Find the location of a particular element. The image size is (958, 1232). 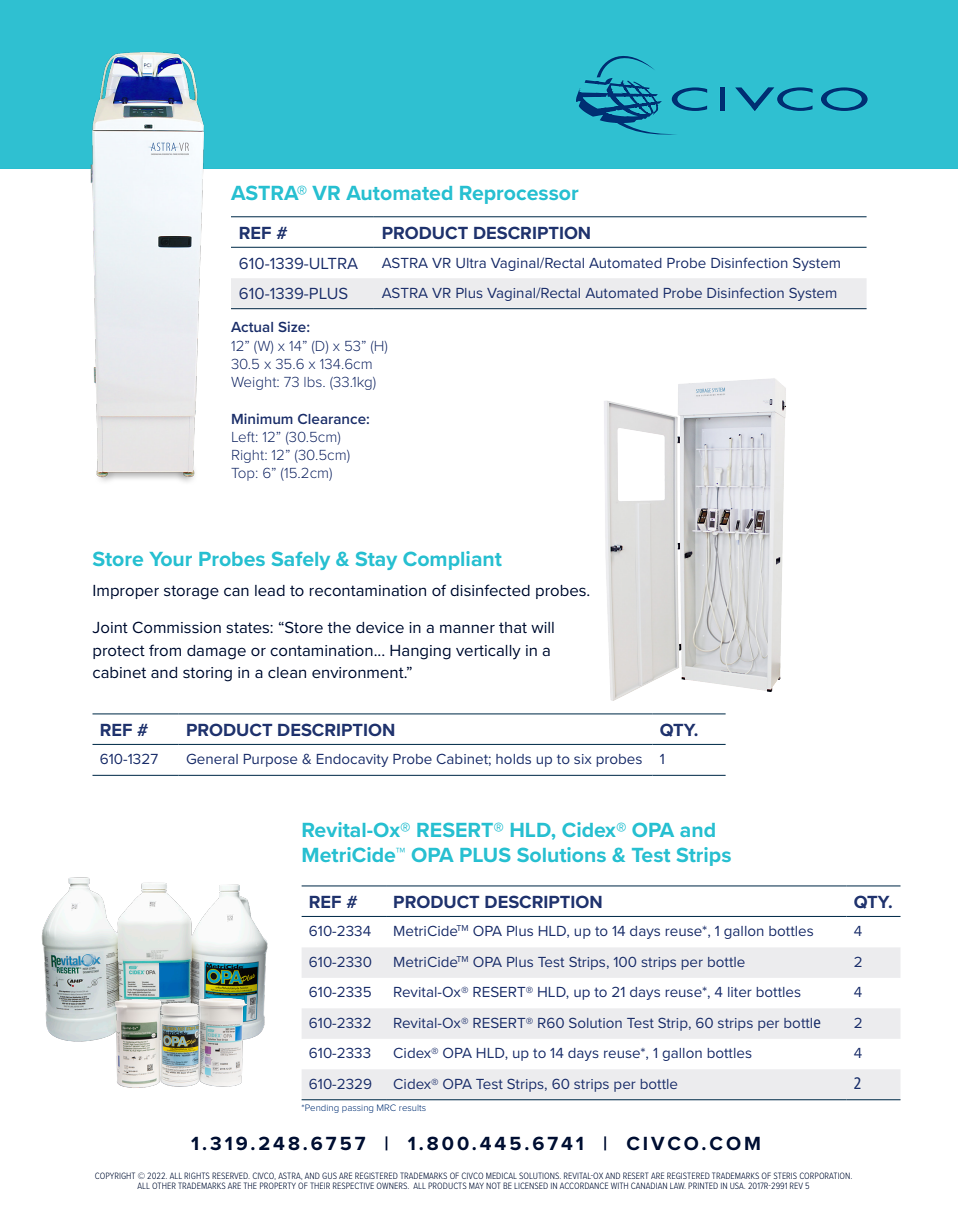

USA is located at coordinates (737, 1185).
